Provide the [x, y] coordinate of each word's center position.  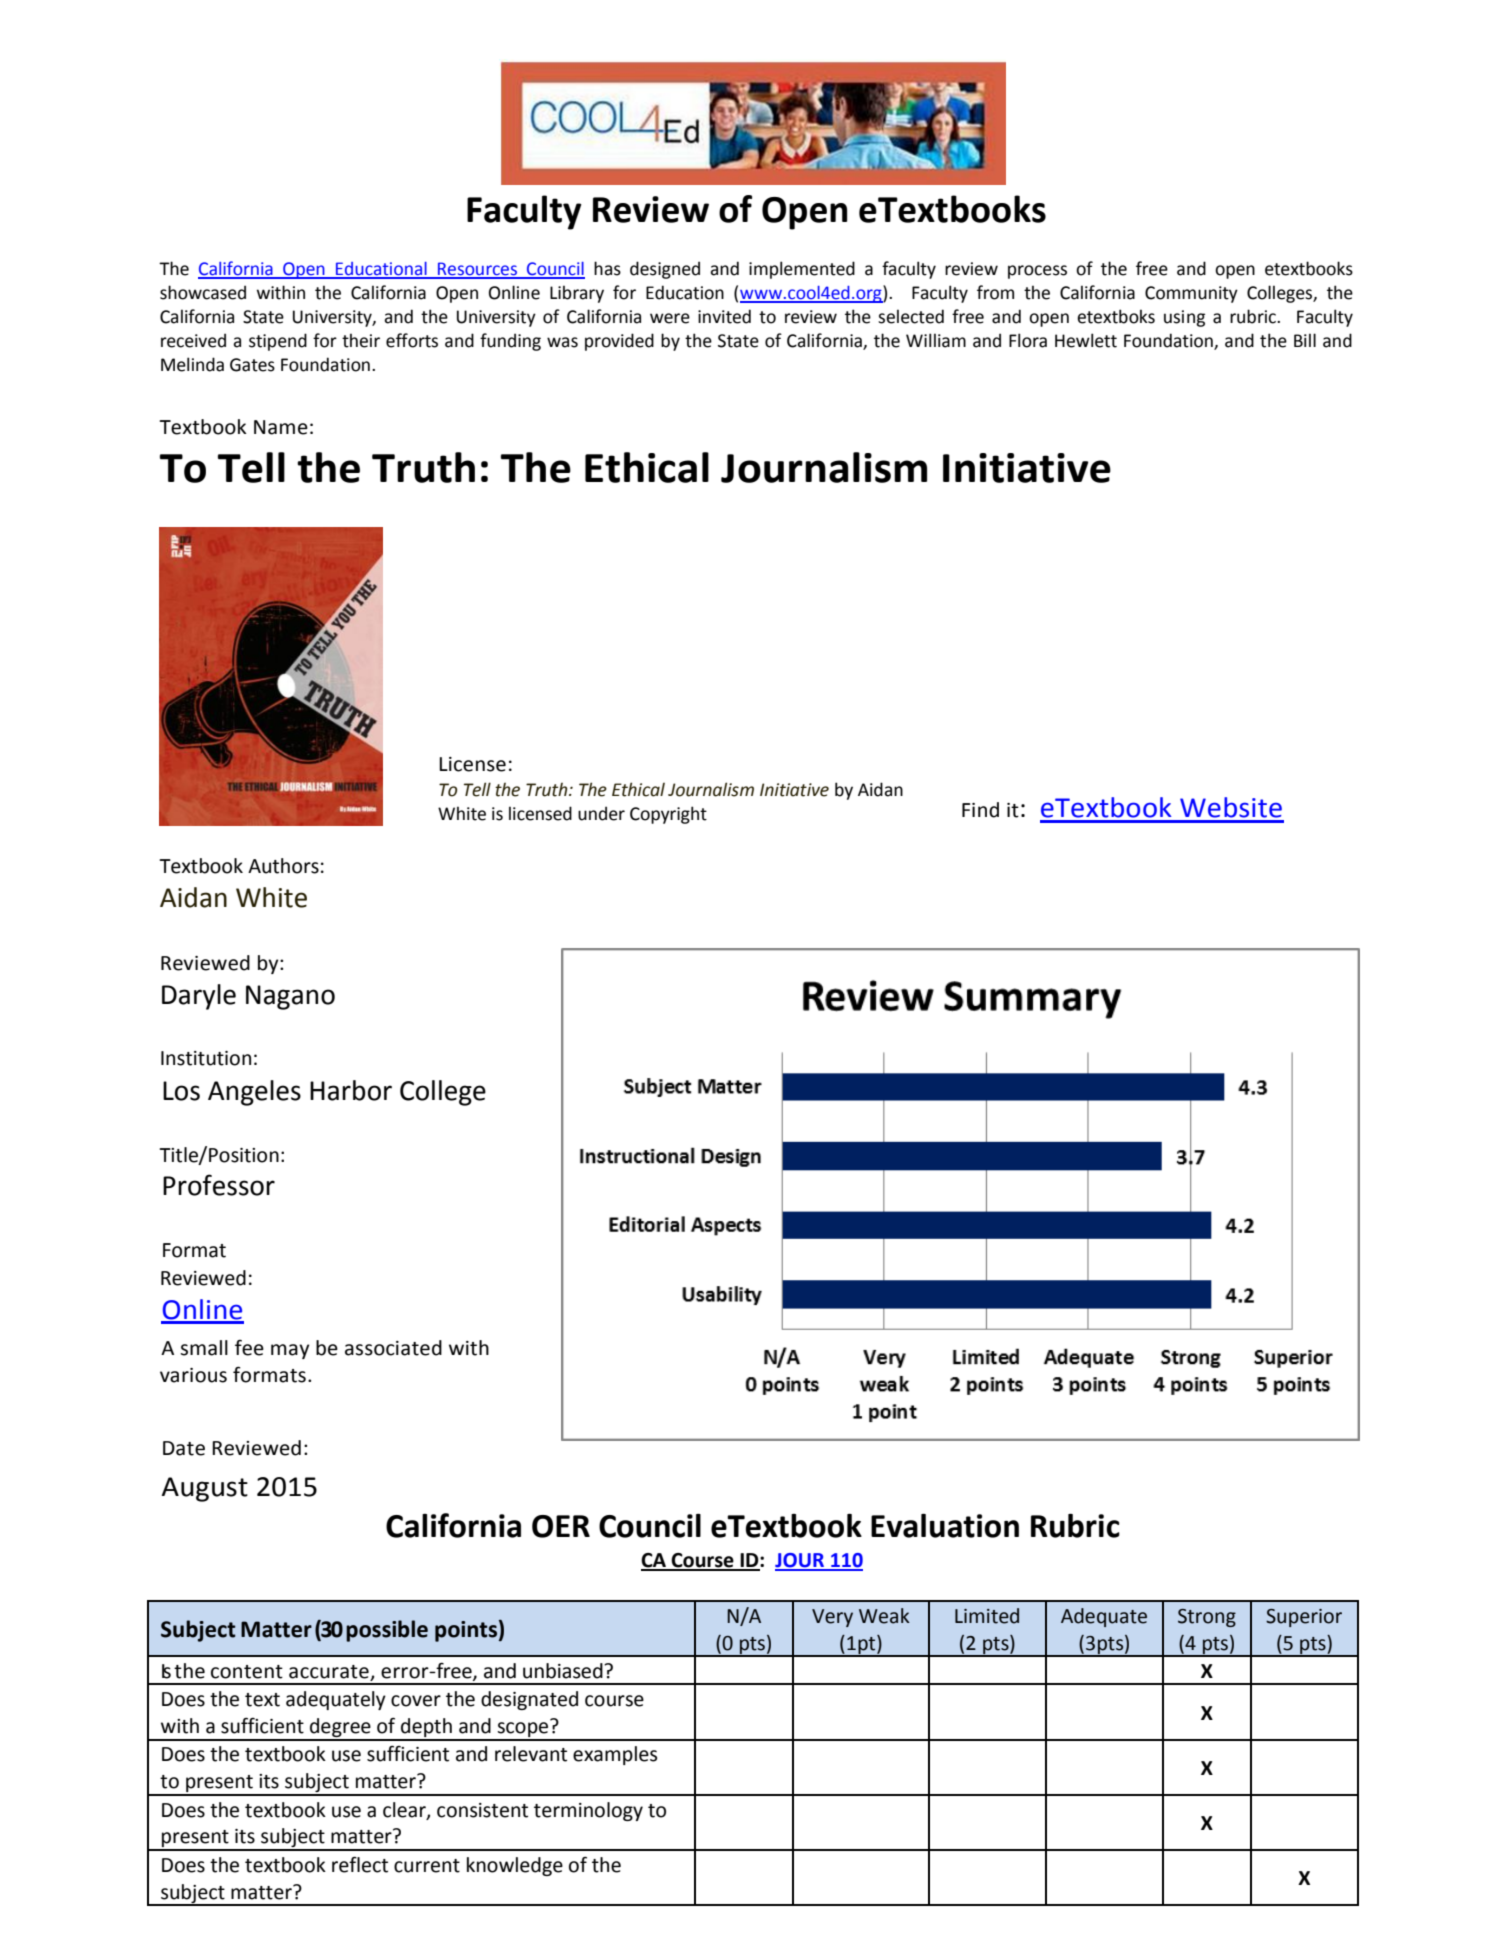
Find [980, 810]
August [205, 1489]
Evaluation [945, 1526]
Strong [1207, 1618]
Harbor [351, 1090]
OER [561, 1526]
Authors [283, 866]
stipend [278, 342]
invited [724, 316]
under [601, 813]
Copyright [668, 815]
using [1184, 318]
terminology [588, 1811]
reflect [360, 1864]
